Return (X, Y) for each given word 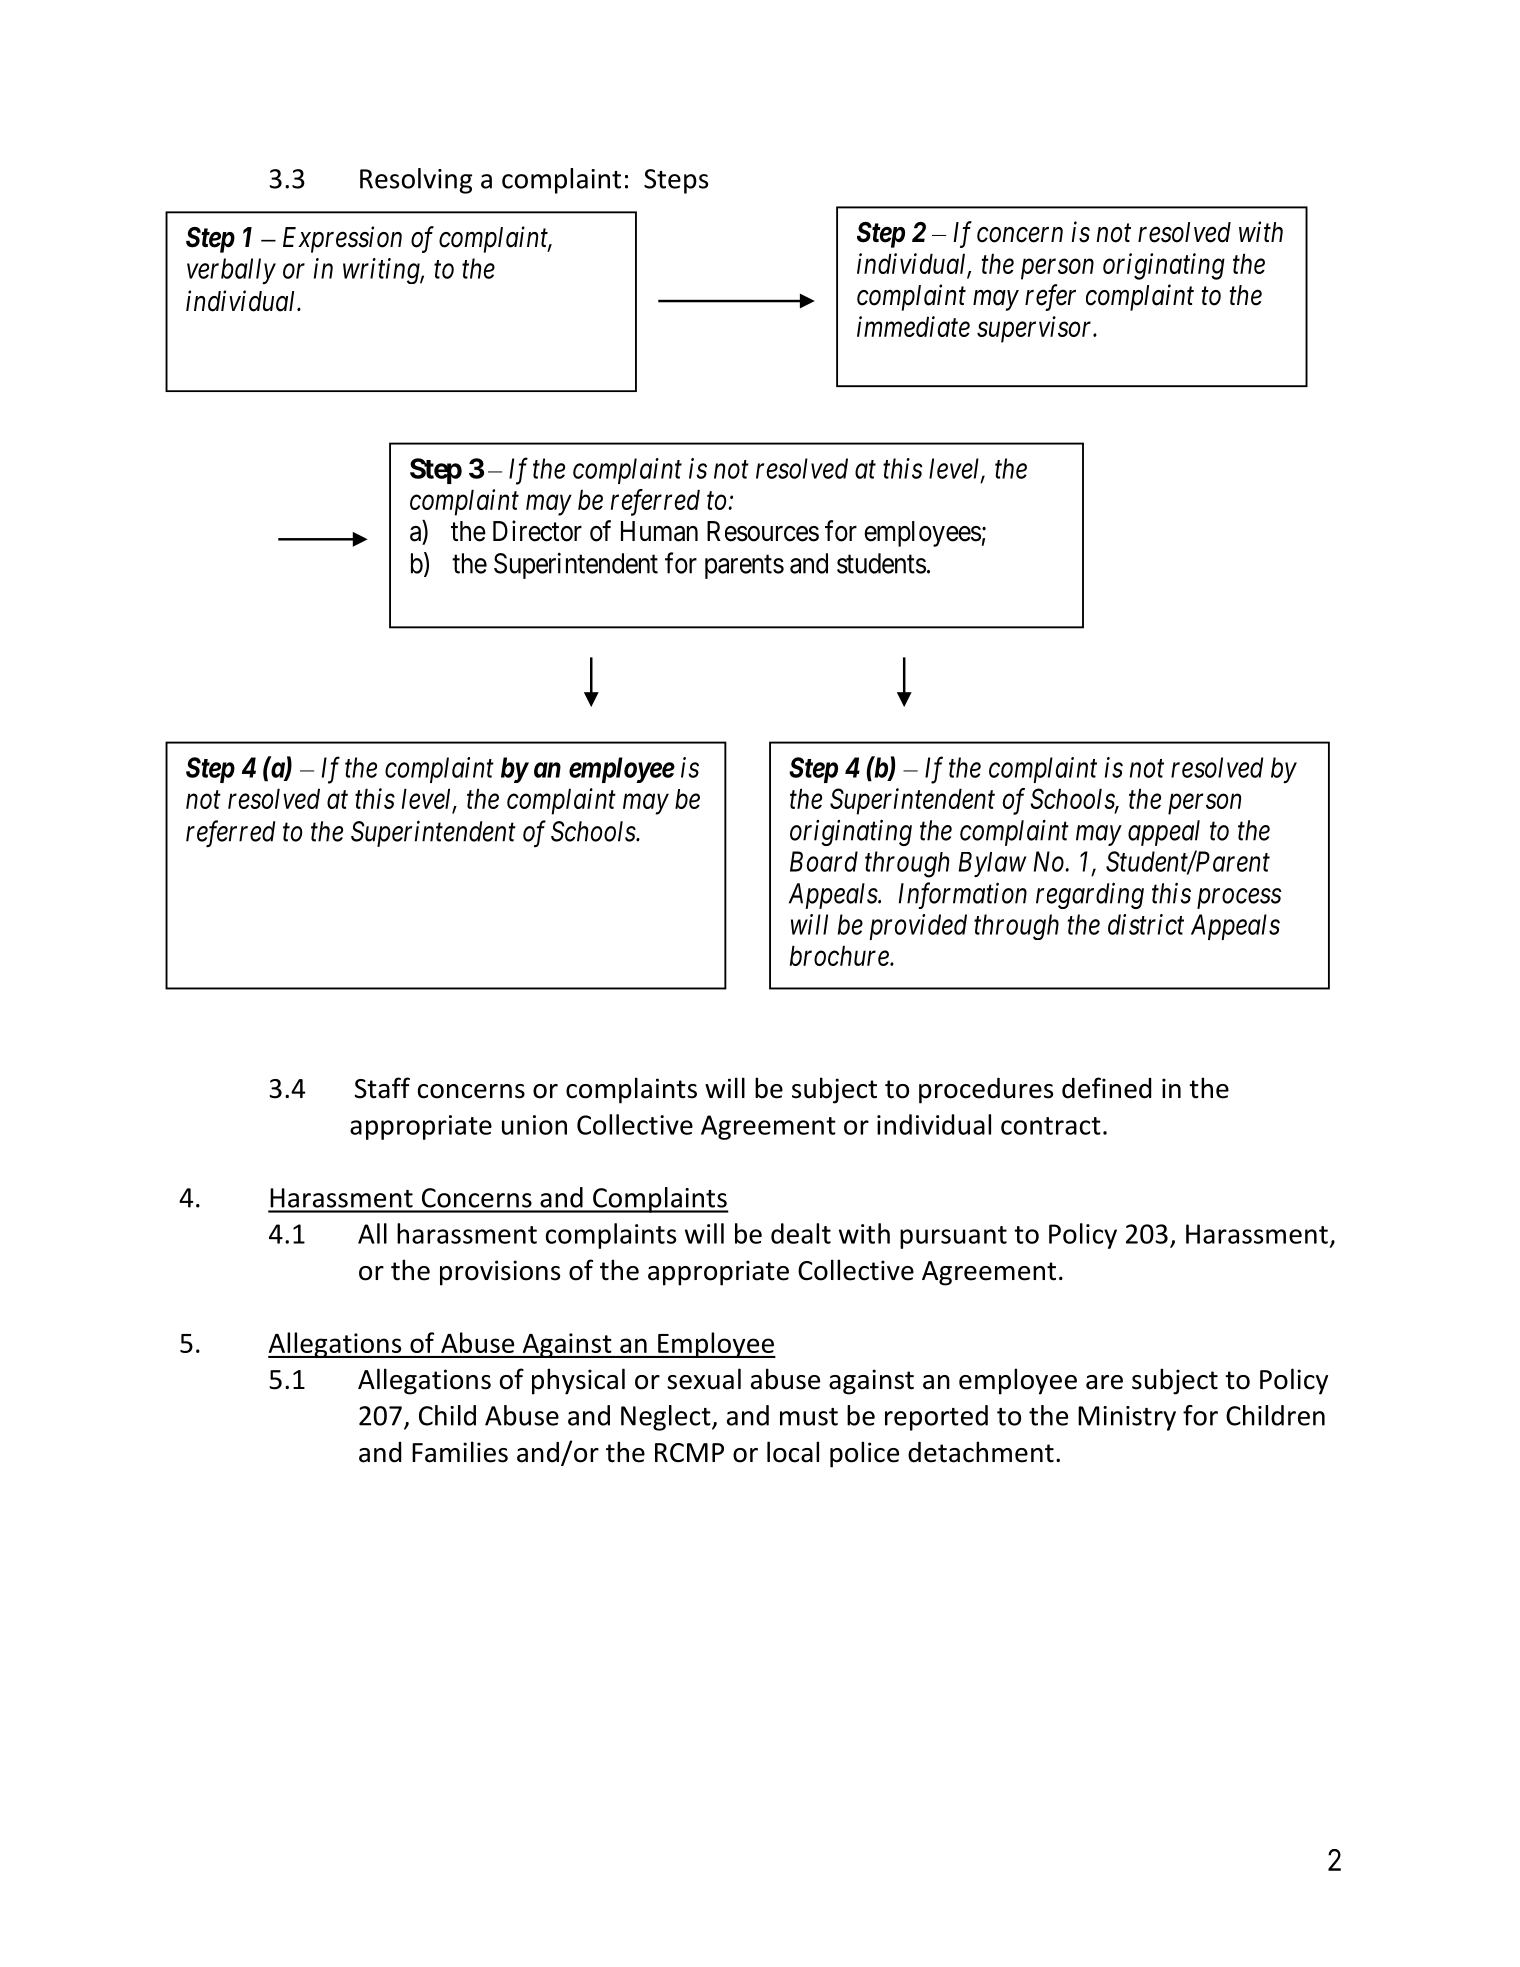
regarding (1090, 895)
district (1146, 924)
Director (537, 531)
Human (659, 531)
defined (1106, 1088)
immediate (913, 326)
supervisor (1036, 329)
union (534, 1125)
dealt (801, 1233)
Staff (382, 1088)
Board (824, 861)
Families (460, 1452)
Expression (342, 240)
